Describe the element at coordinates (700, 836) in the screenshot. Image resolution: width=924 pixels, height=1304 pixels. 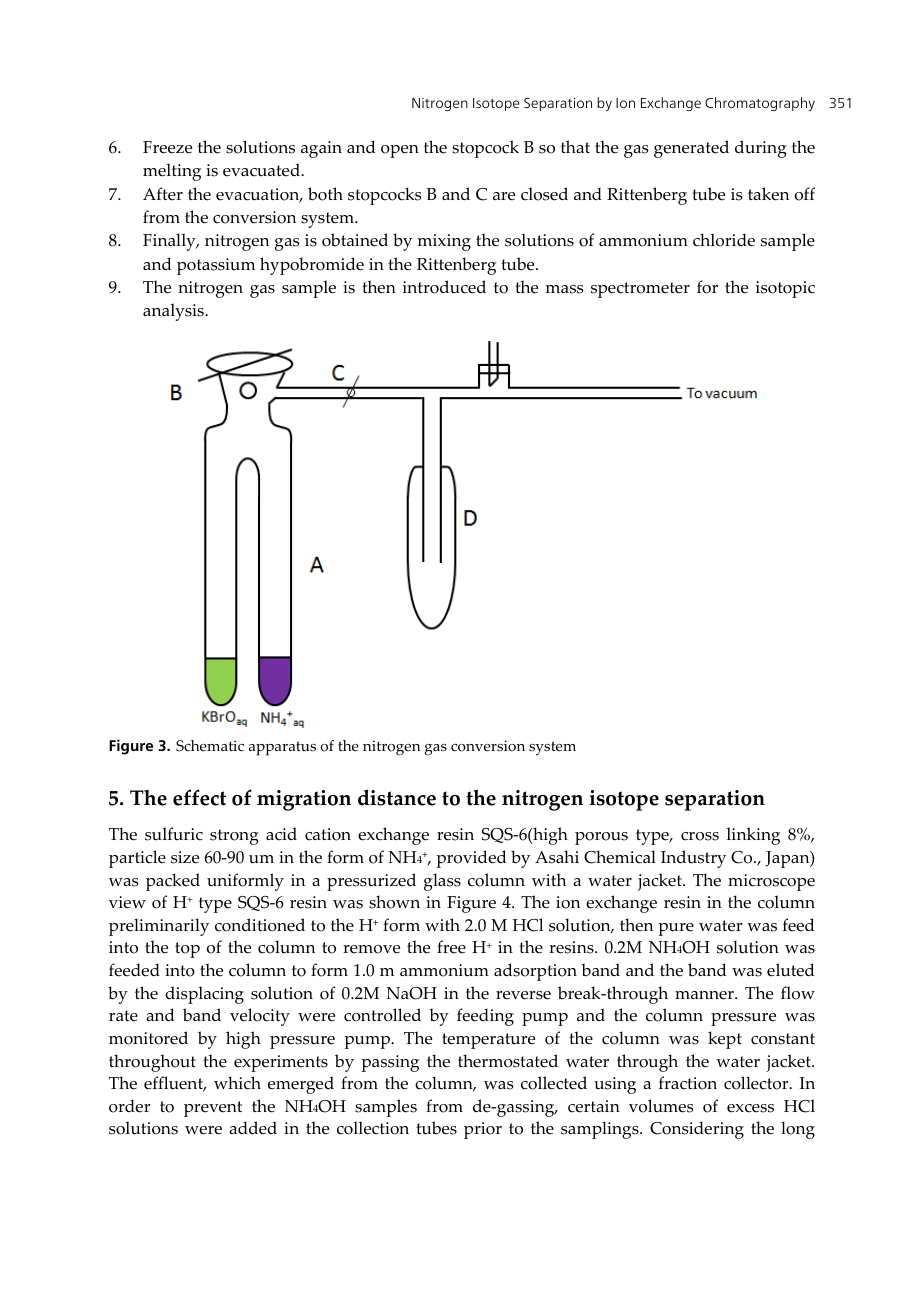
I see `cross` at that location.
